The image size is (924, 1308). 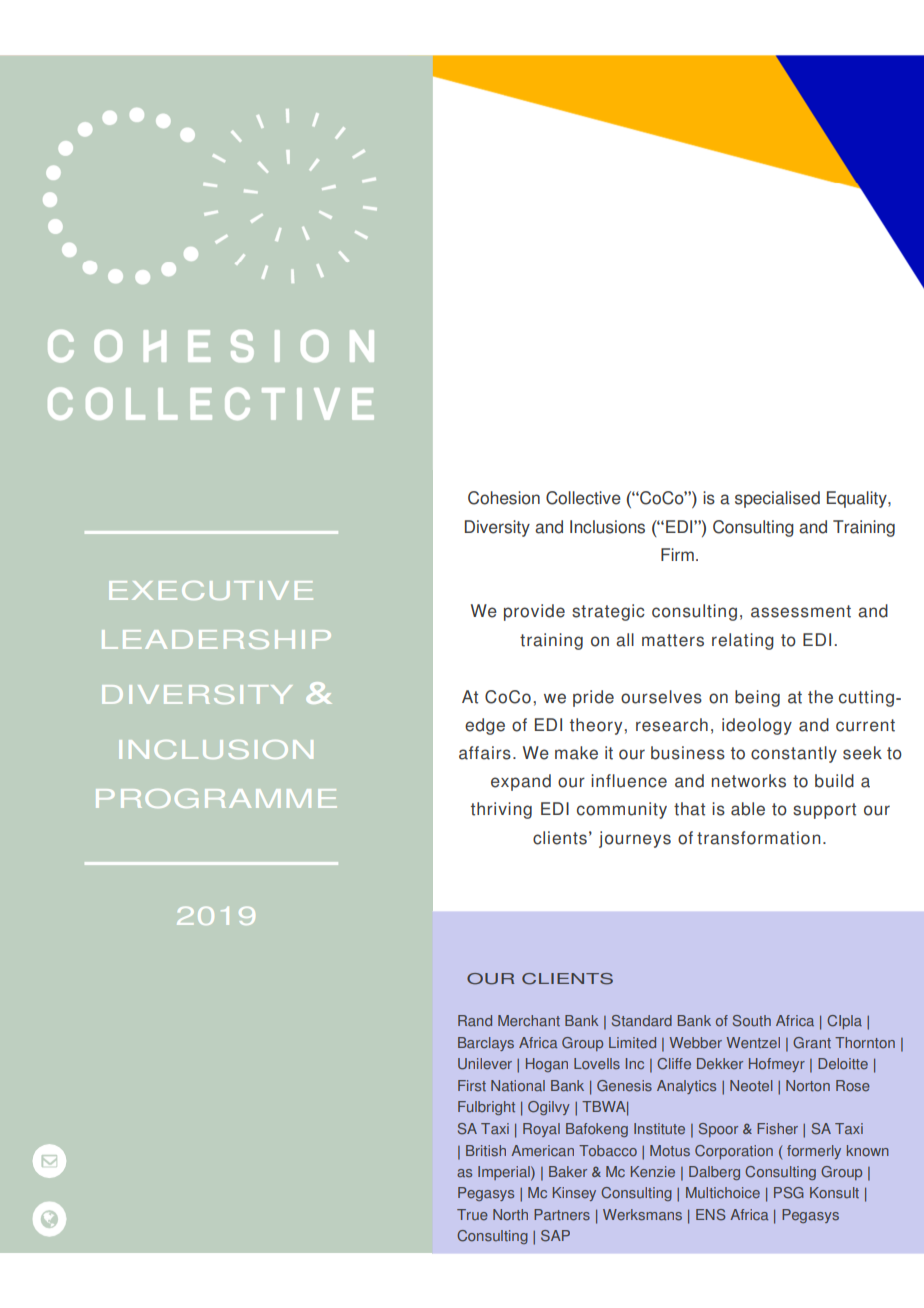 I want to click on EXECUTIVE, so click(x=211, y=590).
